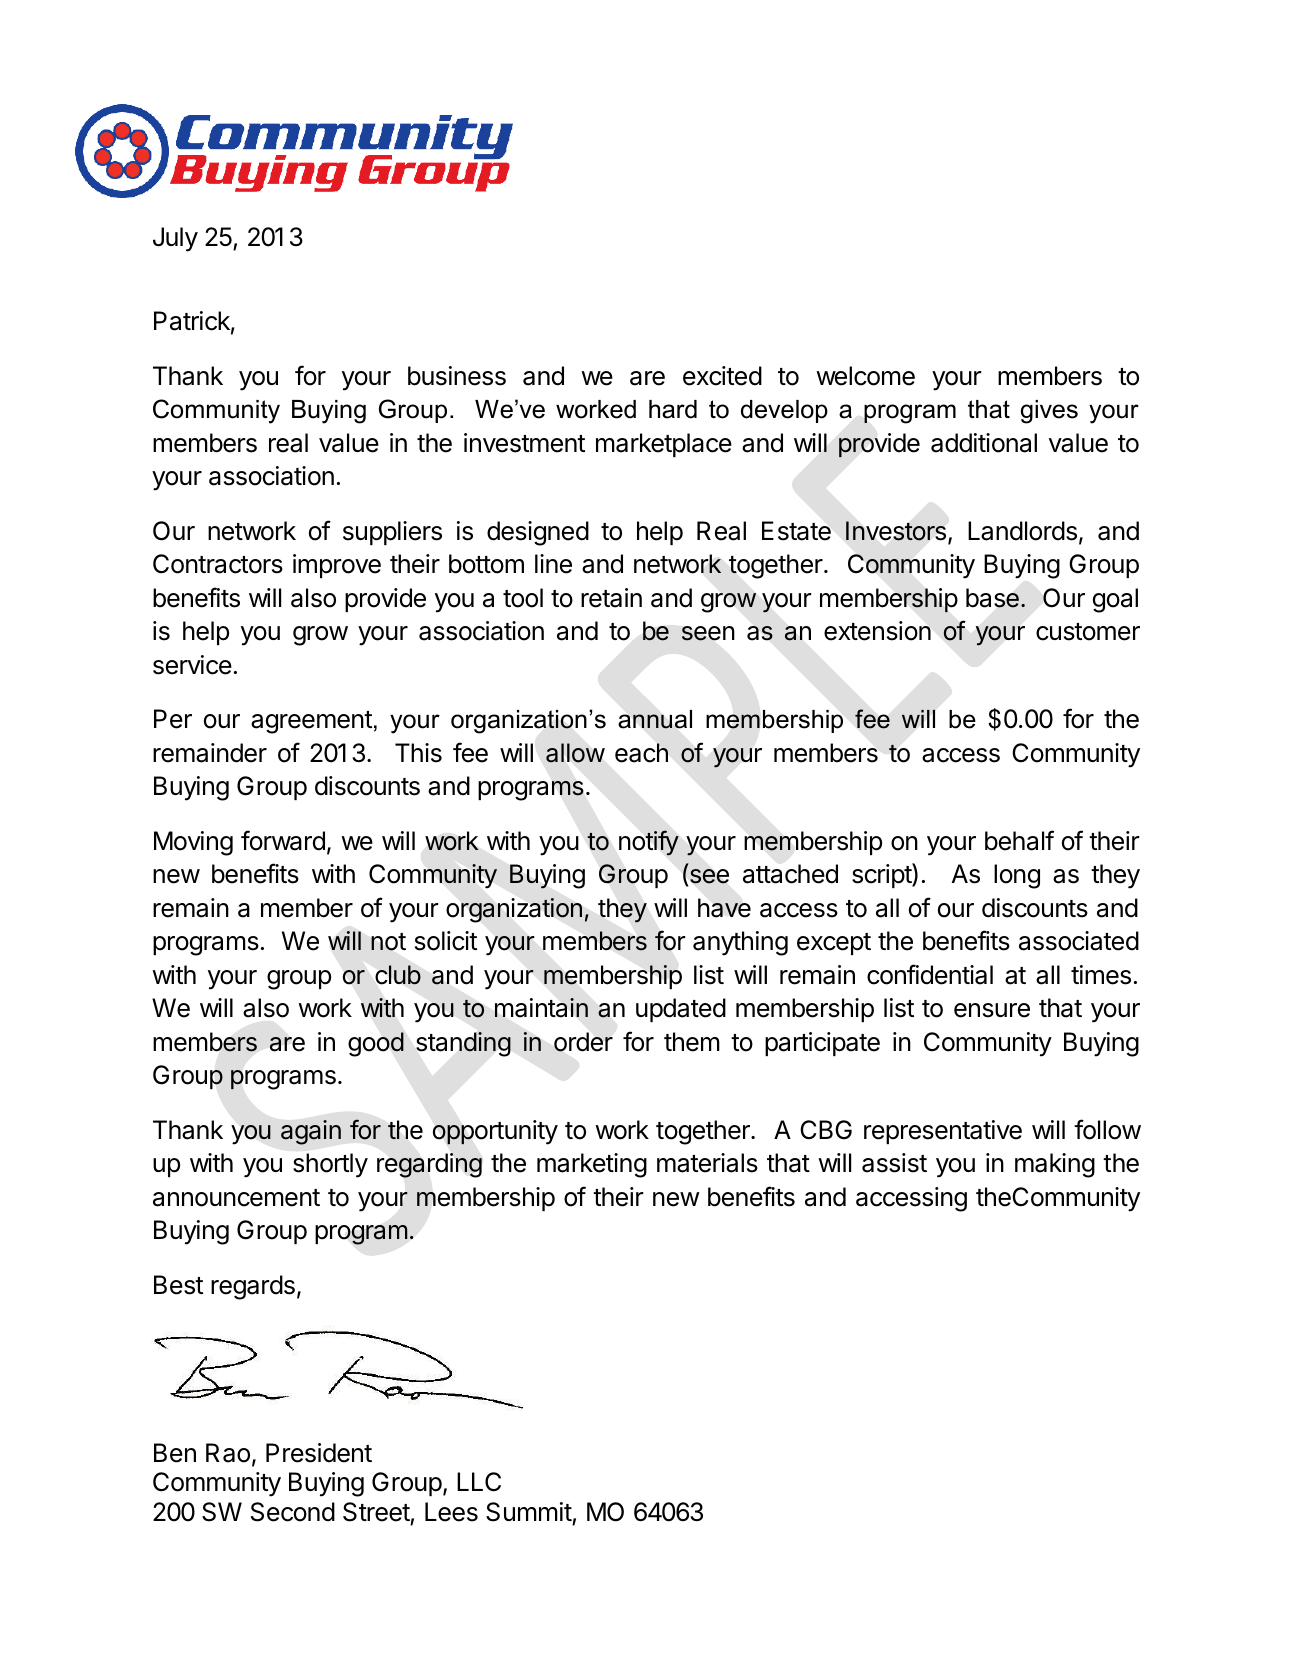 The image size is (1291, 1671). I want to click on President, so click(319, 1453).
